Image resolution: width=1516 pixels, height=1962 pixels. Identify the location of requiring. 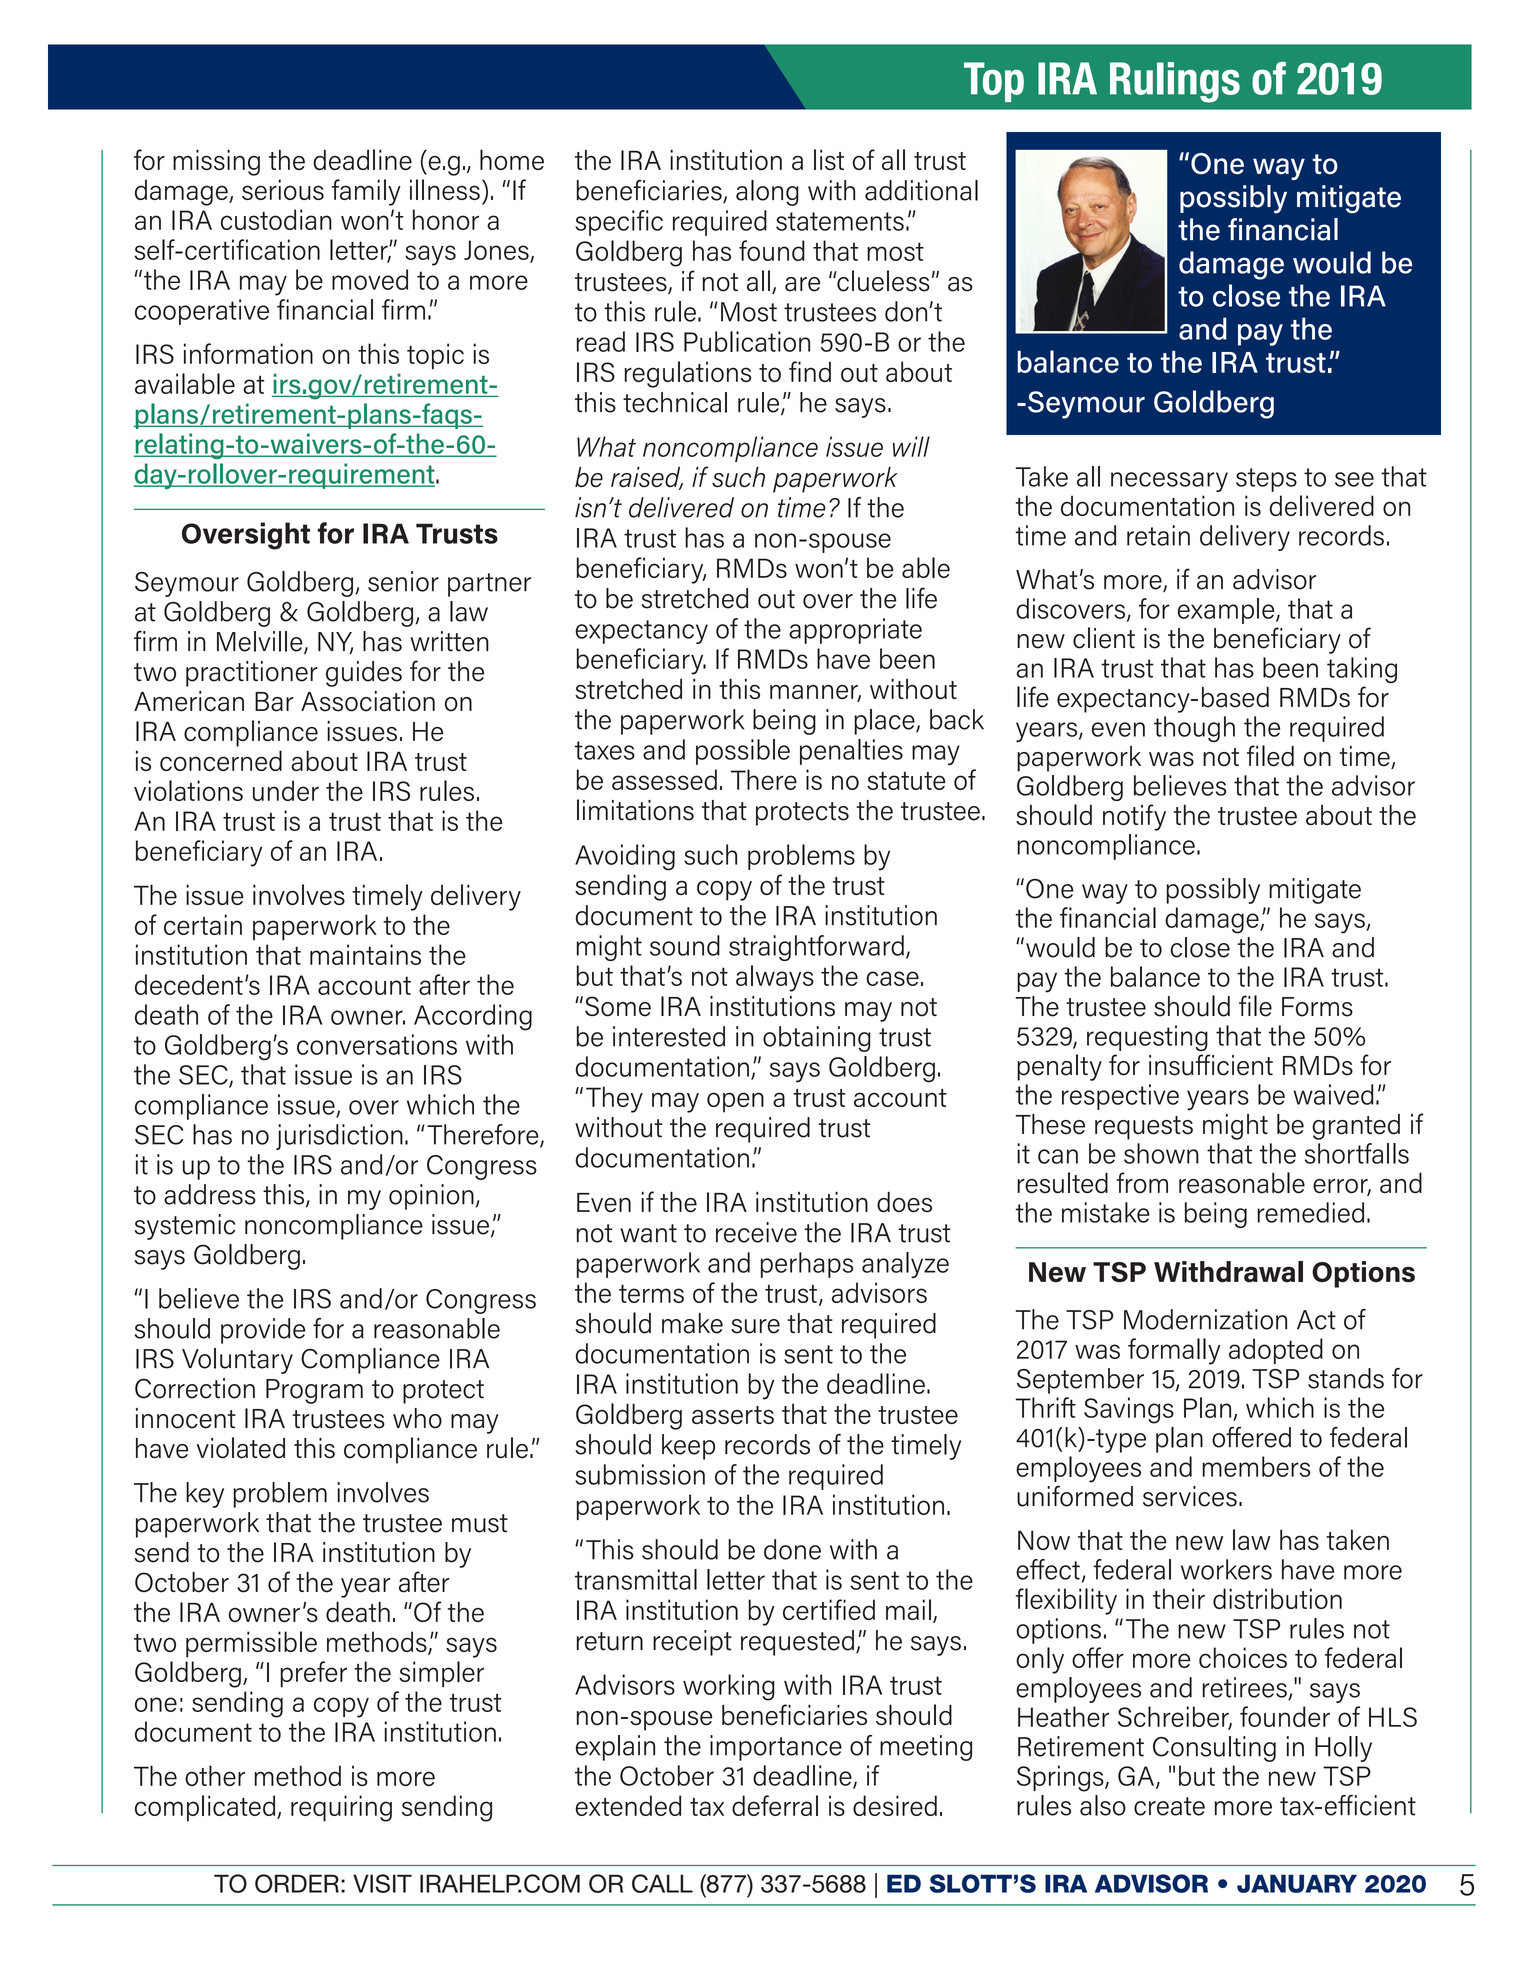
(341, 1808).
